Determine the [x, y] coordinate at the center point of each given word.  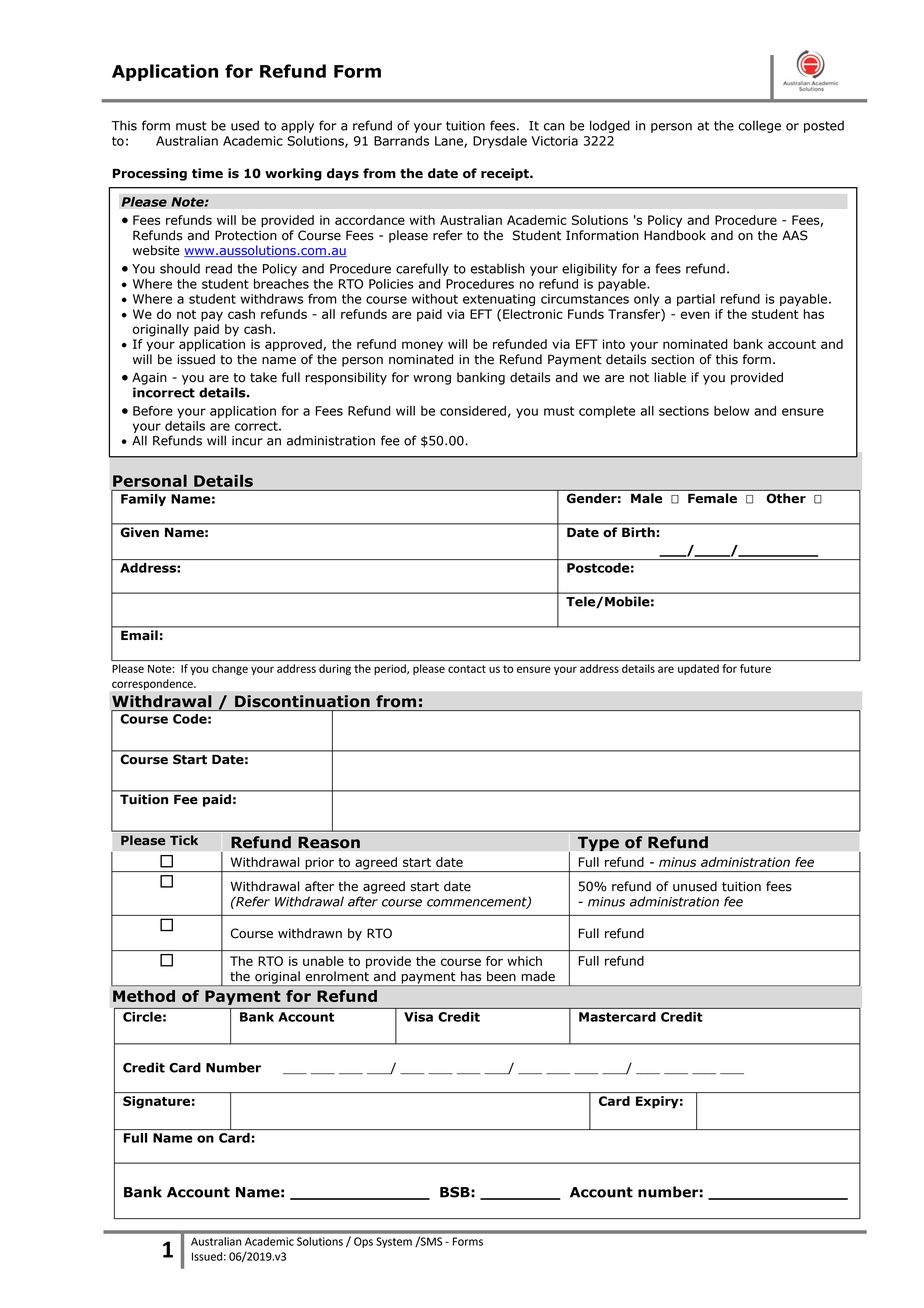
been [501, 976]
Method [144, 996]
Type [598, 843]
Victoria [555, 141]
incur [247, 441]
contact [467, 669]
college [759, 126]
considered [473, 411]
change [230, 669]
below [731, 411]
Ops [363, 1242]
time [207, 173]
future [755, 668]
